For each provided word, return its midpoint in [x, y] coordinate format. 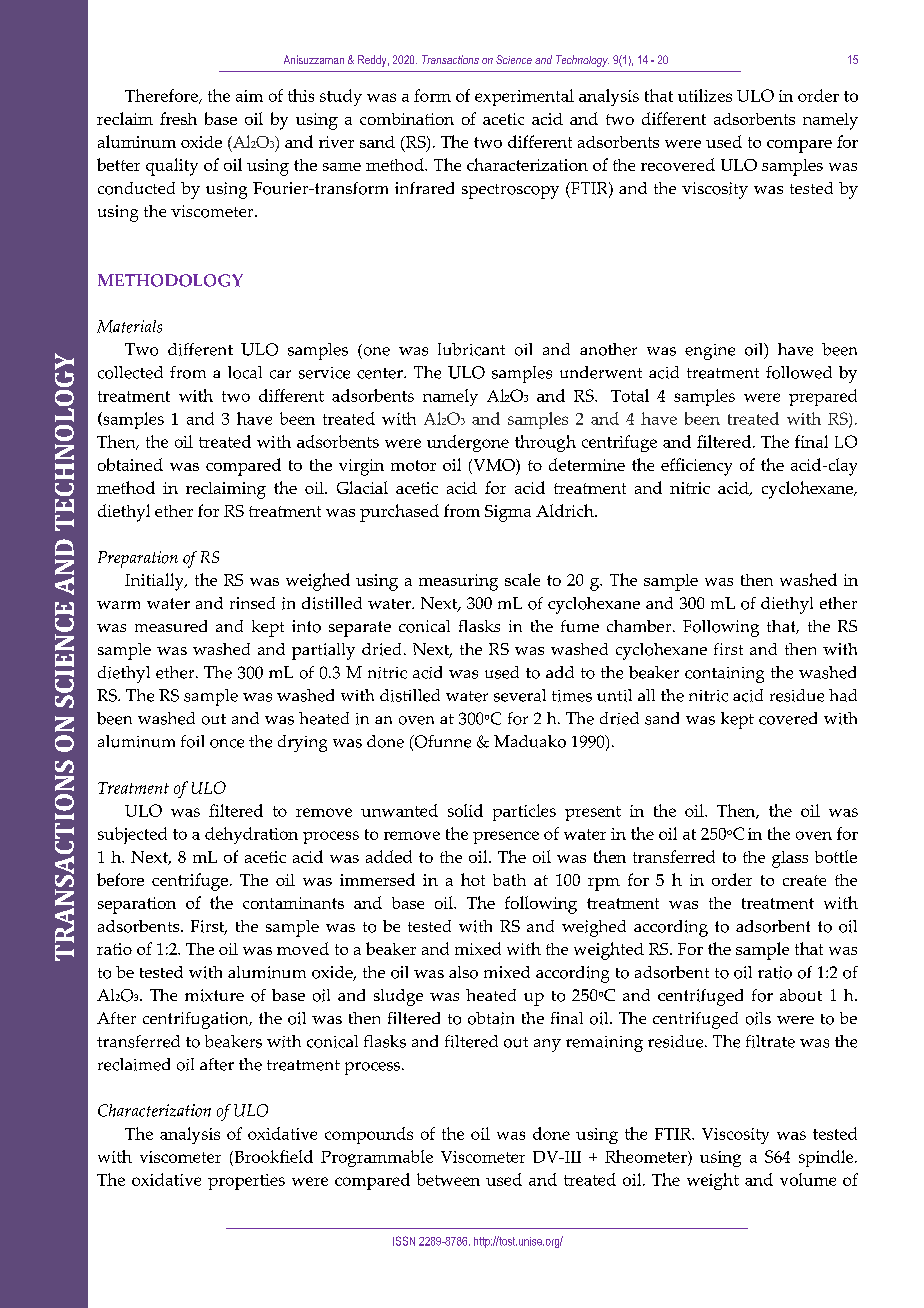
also [463, 972]
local [245, 372]
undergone [468, 443]
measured [171, 626]
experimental [524, 97]
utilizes [705, 95]
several [520, 695]
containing [724, 675]
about [801, 995]
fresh [178, 118]
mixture [214, 995]
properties [246, 1182]
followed [799, 372]
